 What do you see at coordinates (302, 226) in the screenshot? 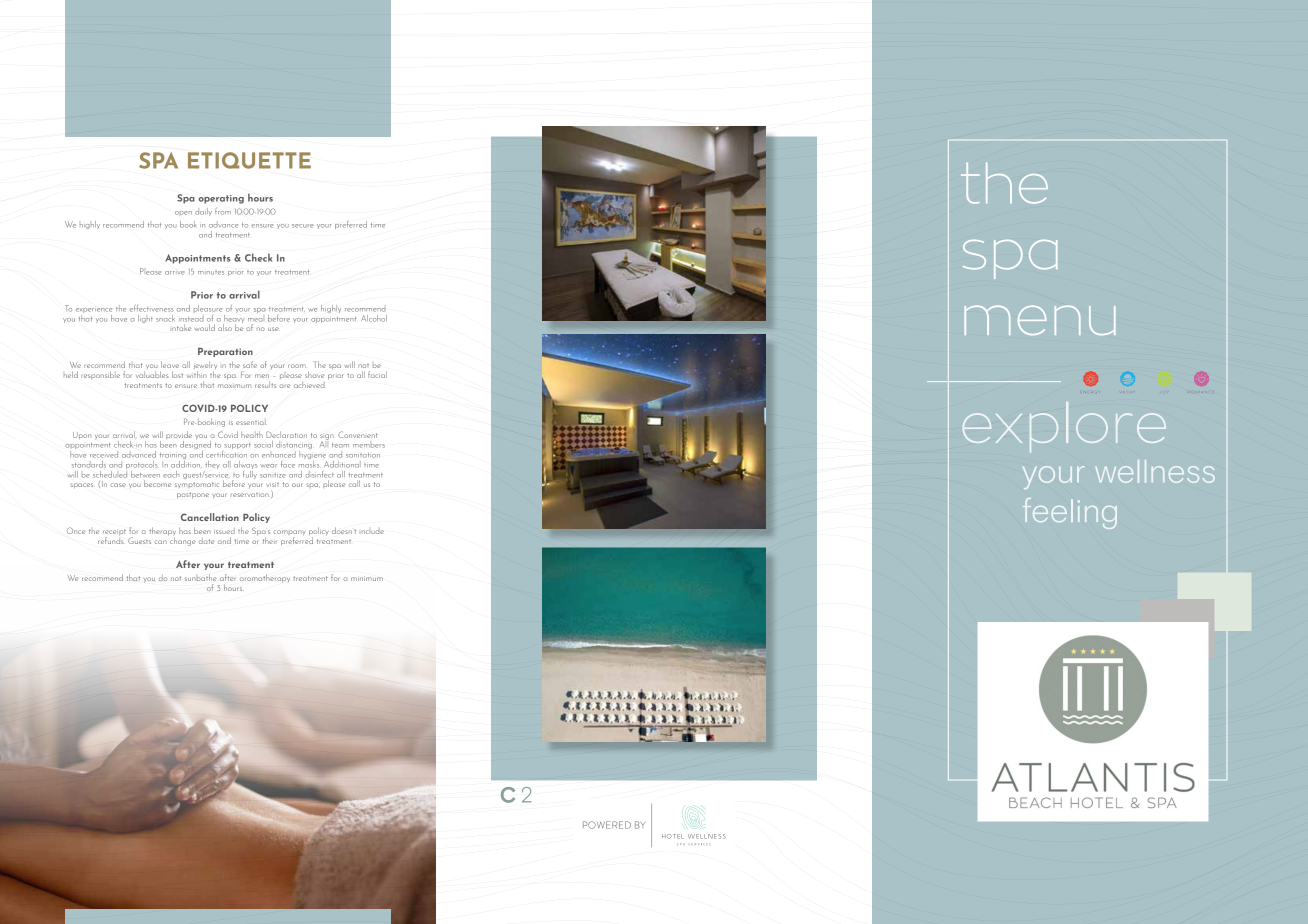
I see `secure` at bounding box center [302, 226].
